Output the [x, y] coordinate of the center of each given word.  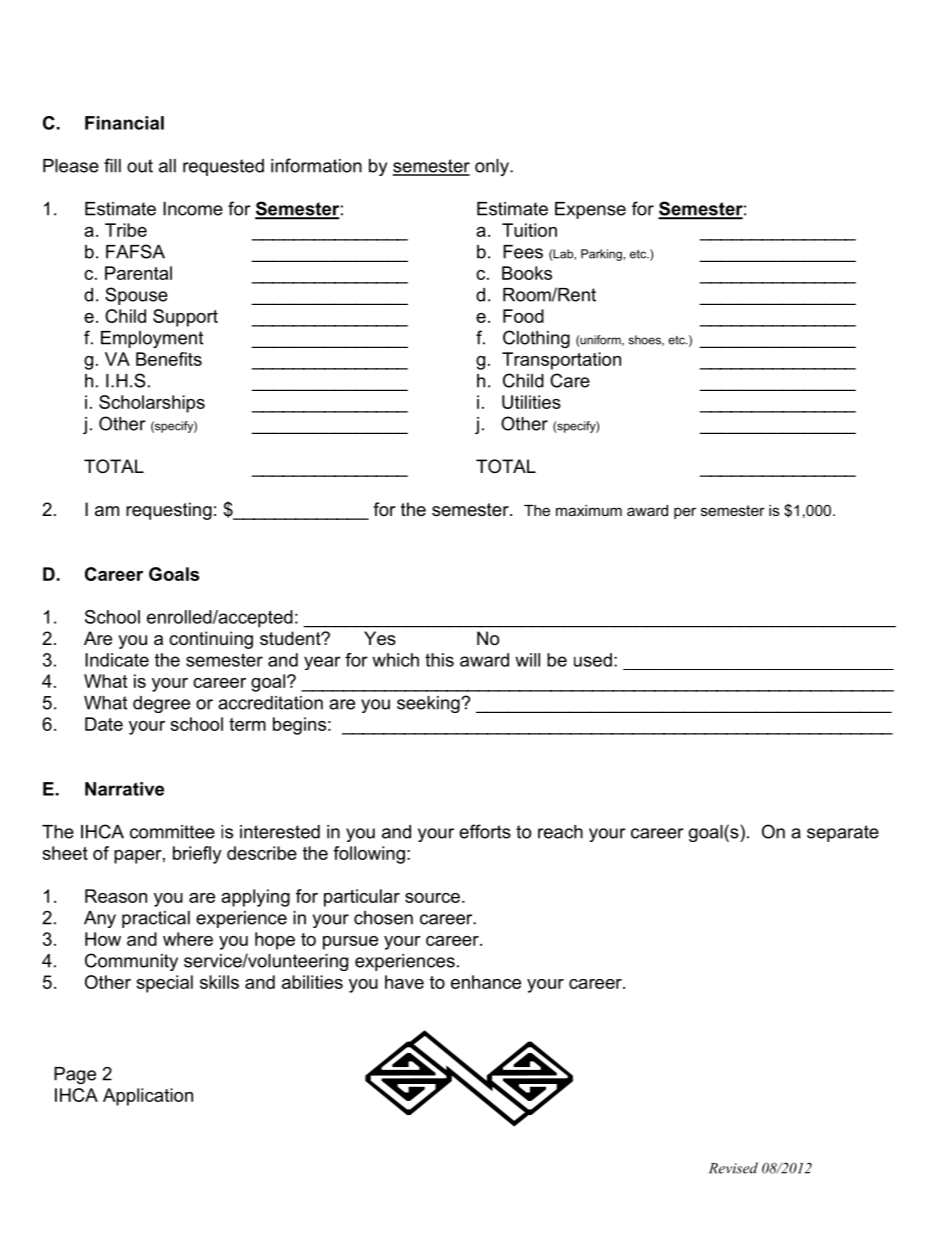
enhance [486, 982]
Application [148, 1097]
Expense [590, 210]
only [493, 167]
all [167, 166]
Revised [733, 1168]
